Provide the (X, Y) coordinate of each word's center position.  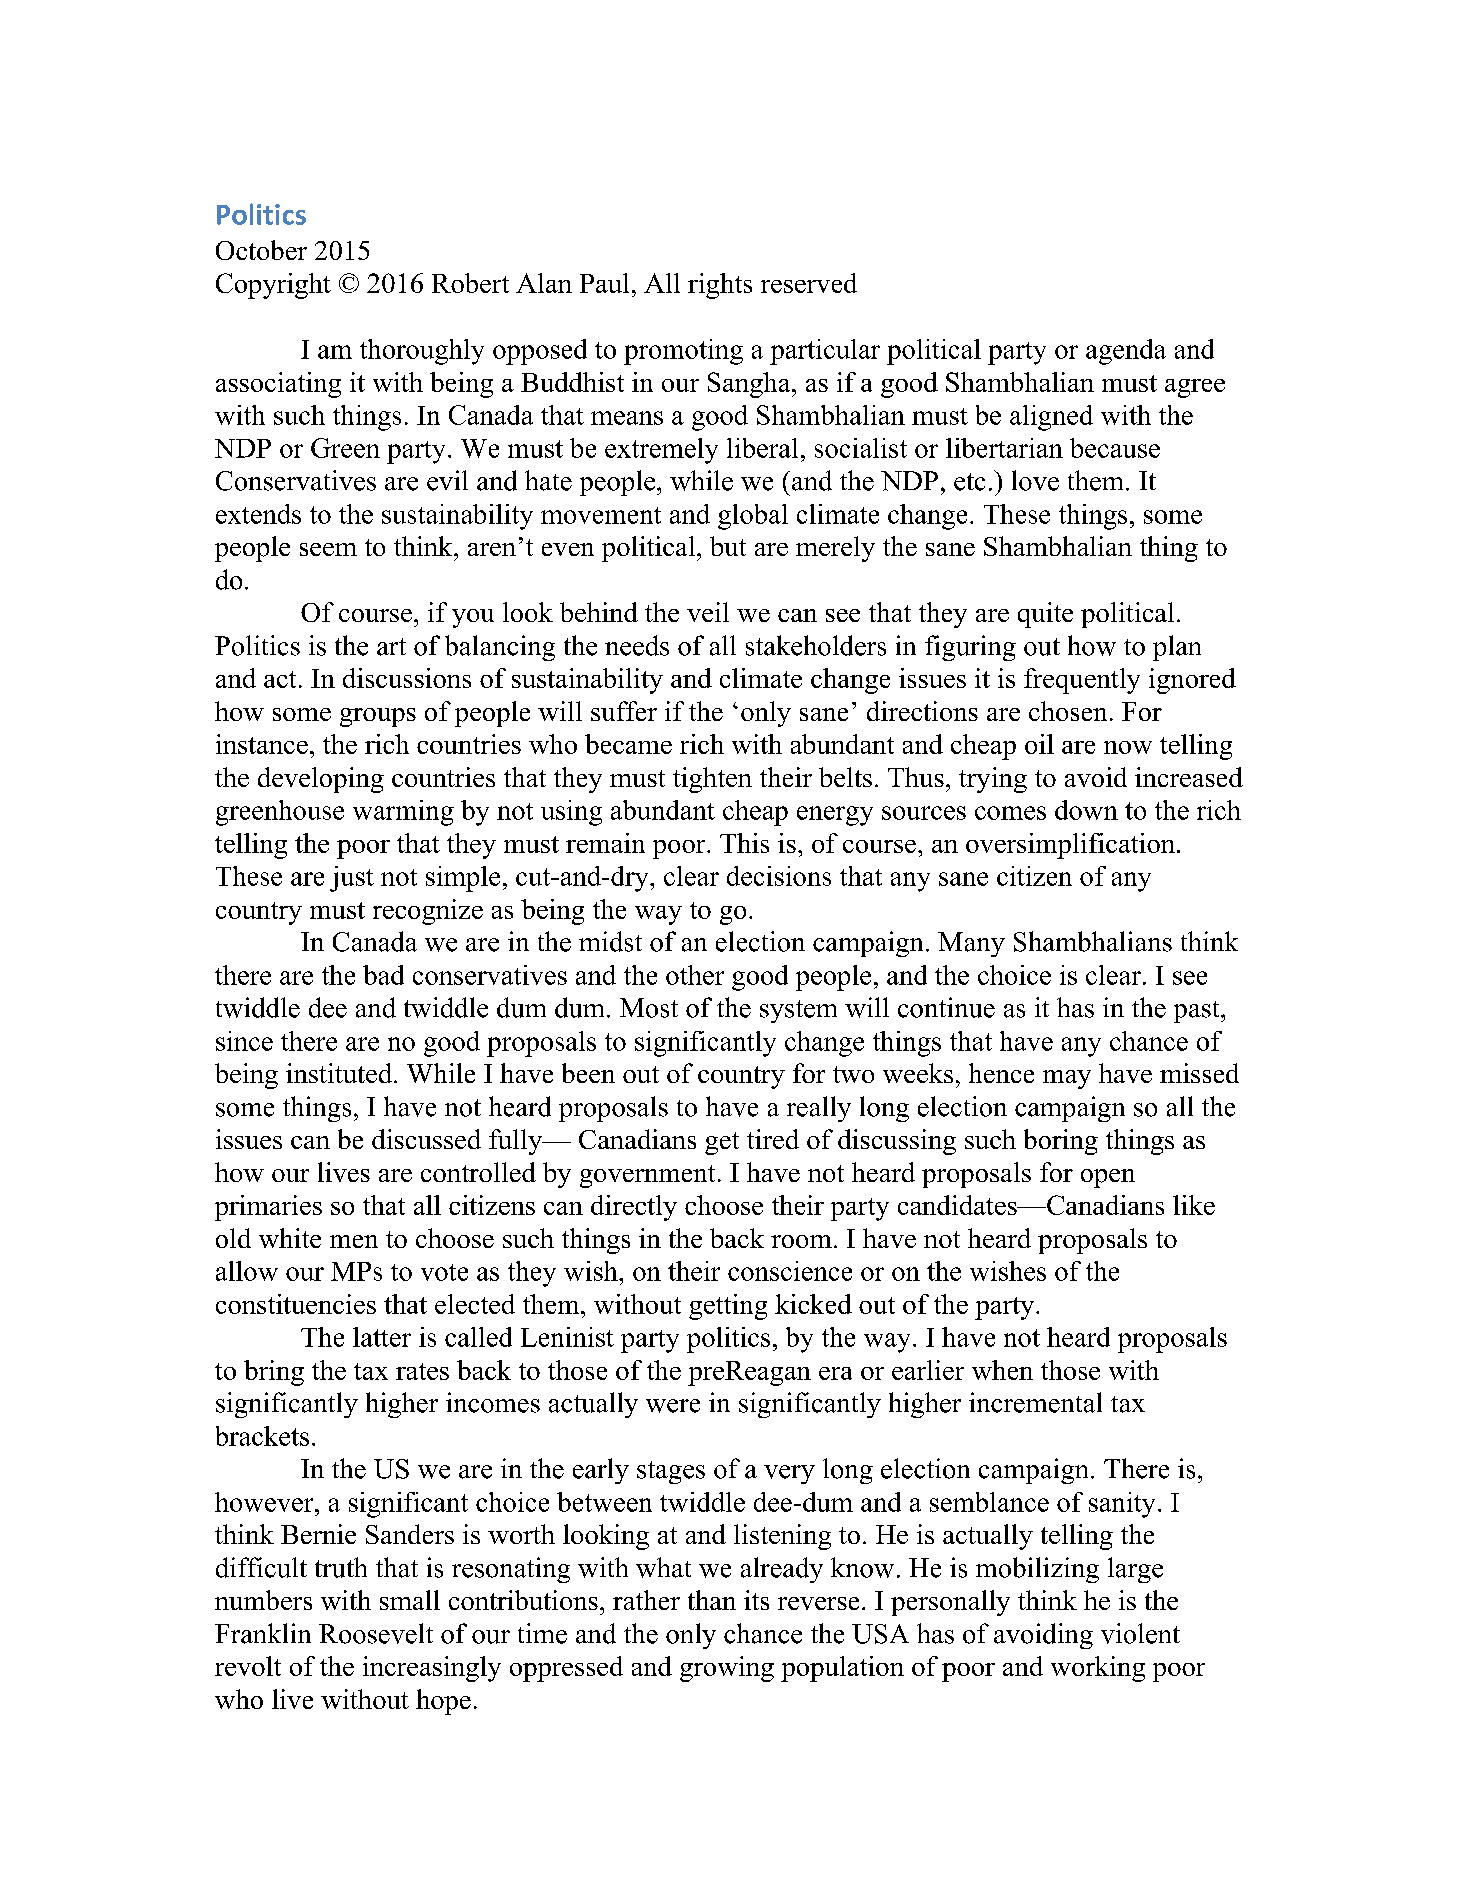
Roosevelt (376, 1633)
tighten (712, 780)
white (290, 1238)
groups (378, 717)
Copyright (273, 286)
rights (720, 286)
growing (727, 1669)
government (647, 1176)
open (1108, 1178)
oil (1039, 744)
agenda (1126, 352)
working (1098, 1669)
